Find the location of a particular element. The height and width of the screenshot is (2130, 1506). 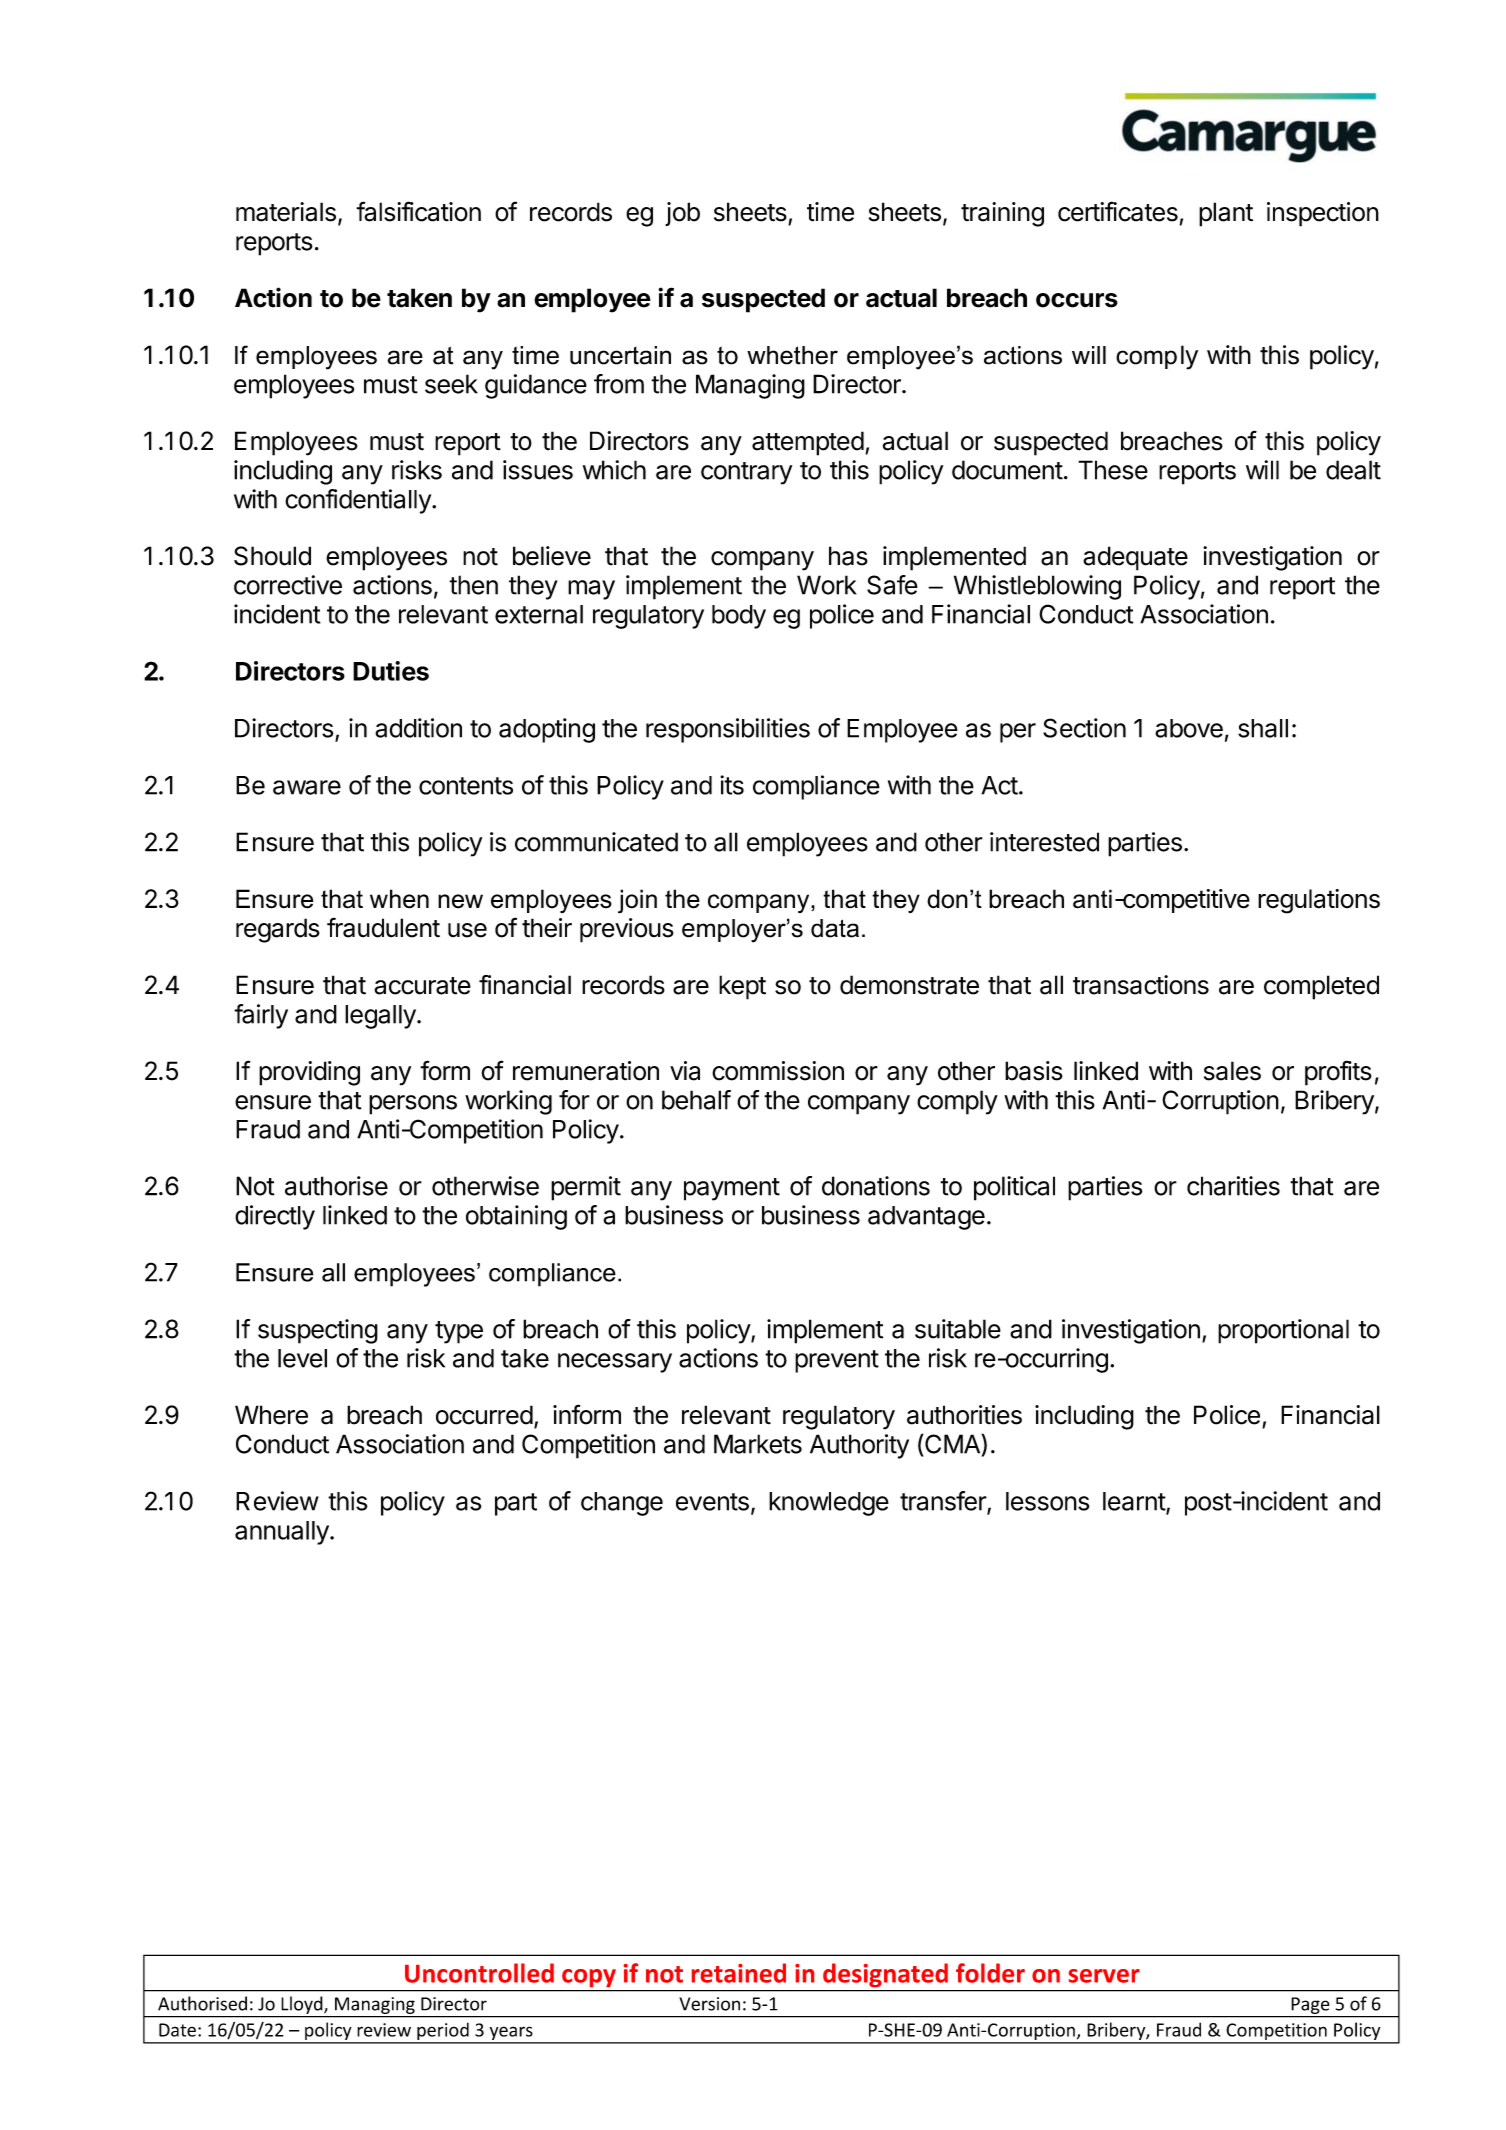

materials is located at coordinates (286, 212).
